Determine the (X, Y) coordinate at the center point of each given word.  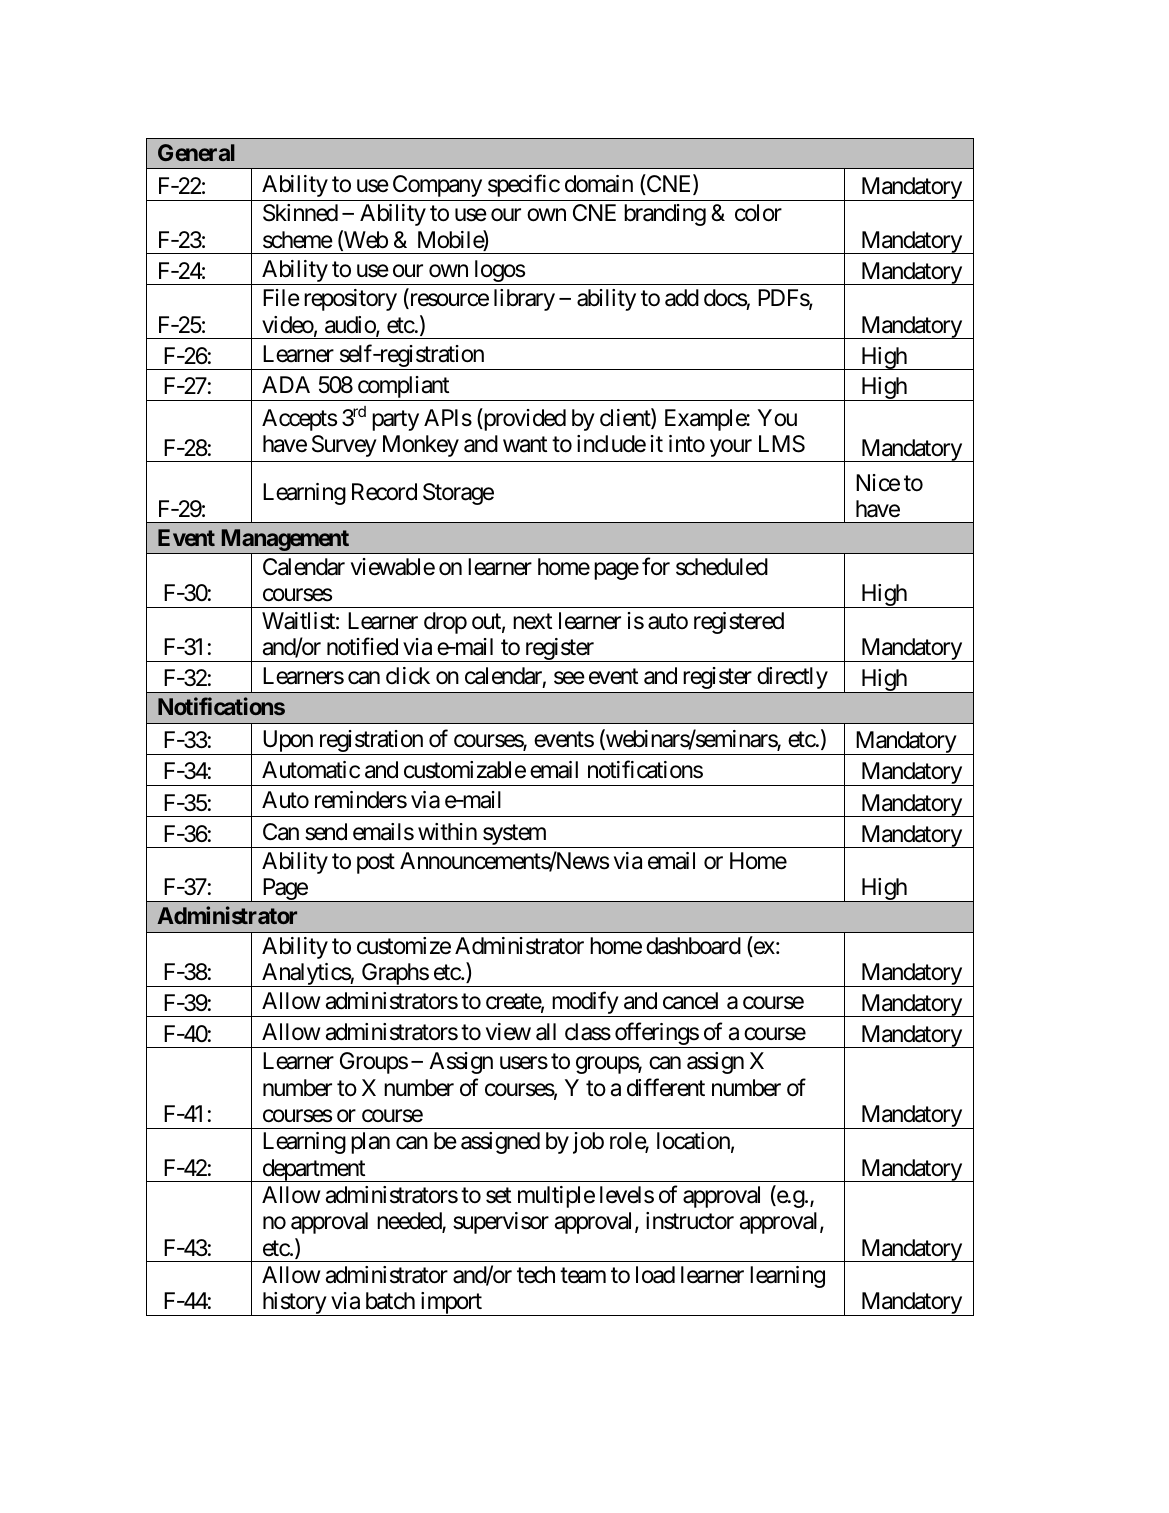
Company (437, 186)
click (408, 676)
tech (536, 1275)
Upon (287, 742)
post (376, 864)
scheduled (722, 567)
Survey (344, 446)
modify (584, 1004)
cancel (690, 1001)
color (758, 213)
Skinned (300, 213)
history (294, 1304)
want (525, 445)
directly (793, 678)
